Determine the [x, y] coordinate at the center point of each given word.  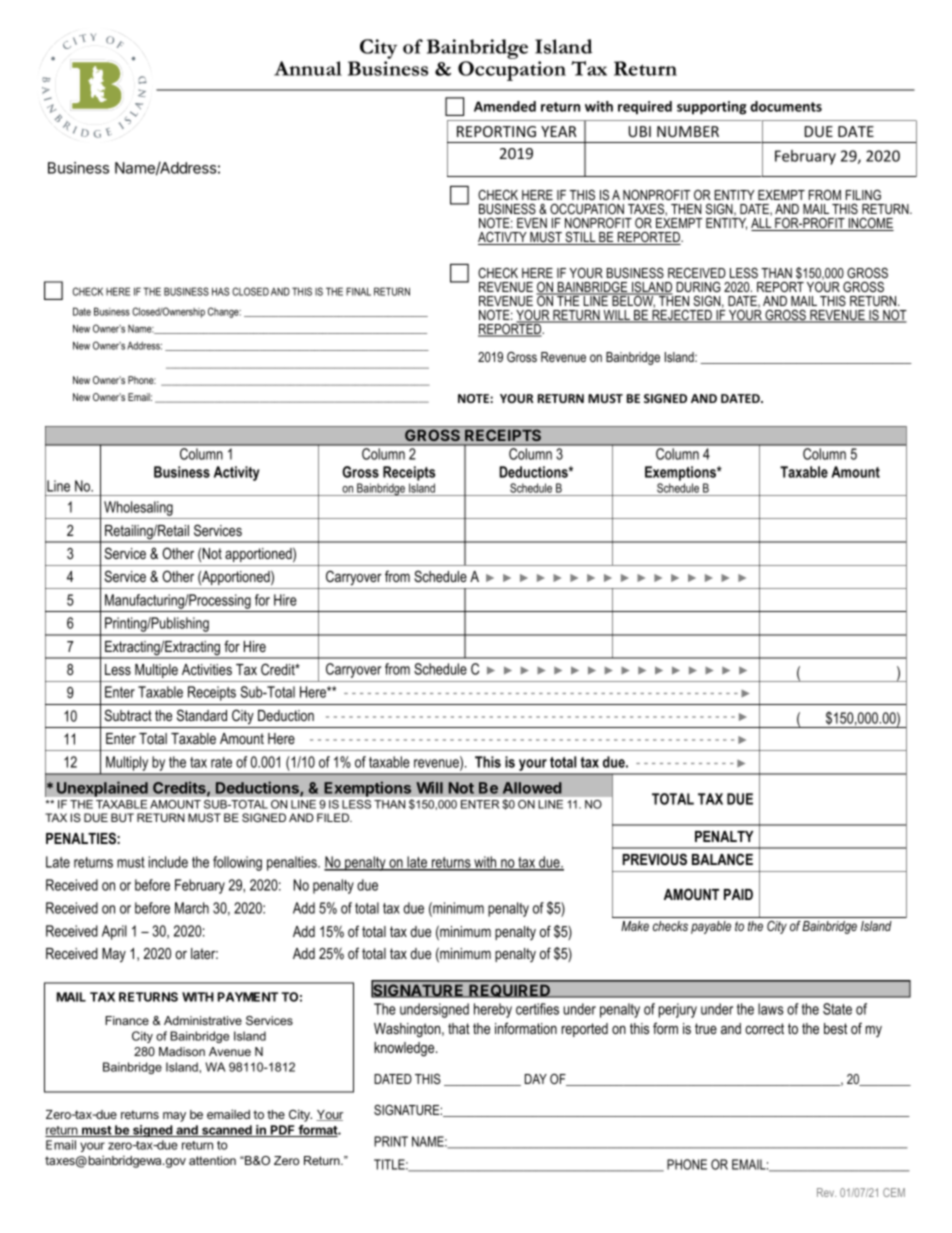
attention [212, 1160]
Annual [308, 68]
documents [786, 106]
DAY [536, 1079]
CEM [894, 1192]
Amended [505, 106]
